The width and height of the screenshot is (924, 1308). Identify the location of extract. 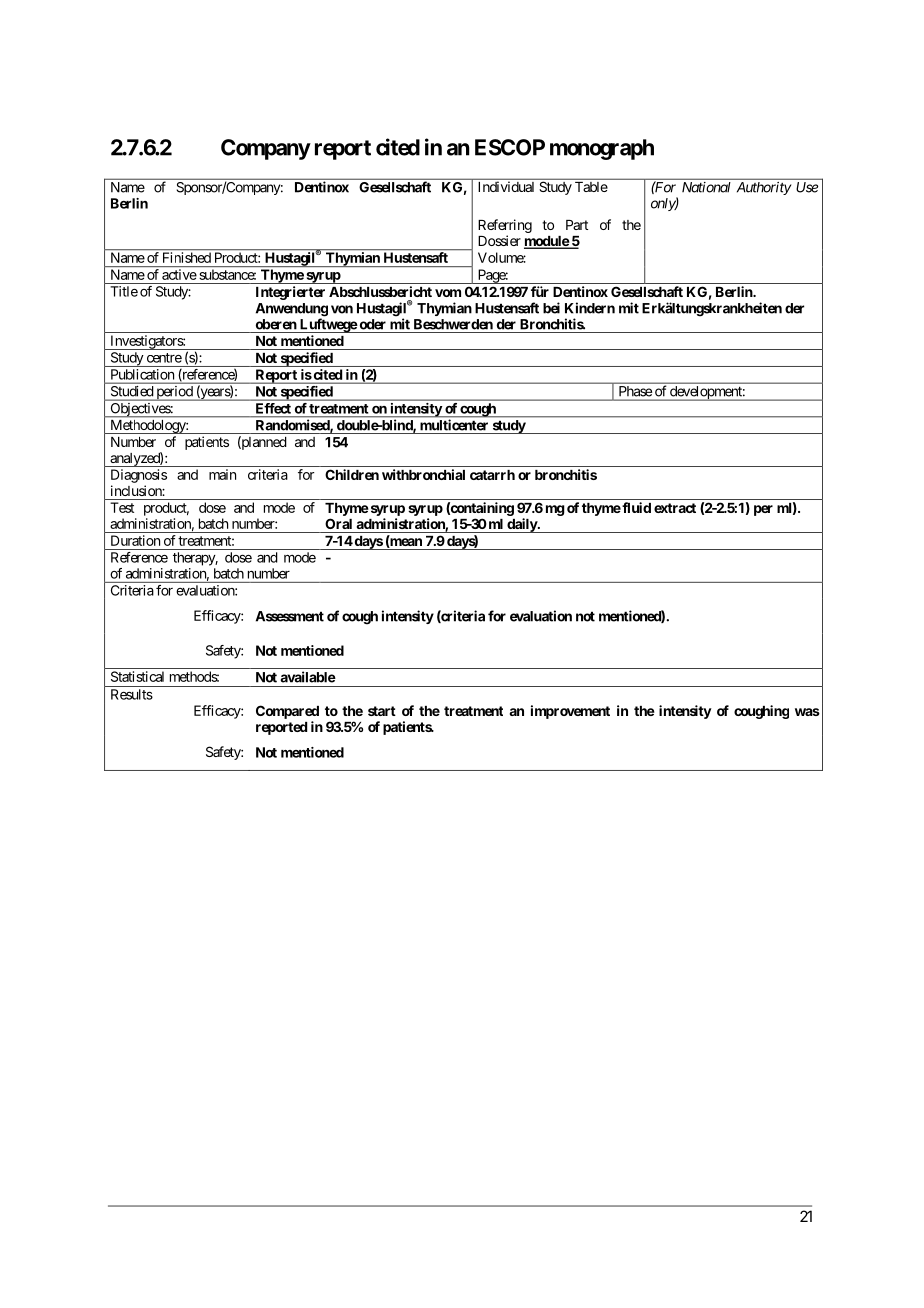
(675, 508).
